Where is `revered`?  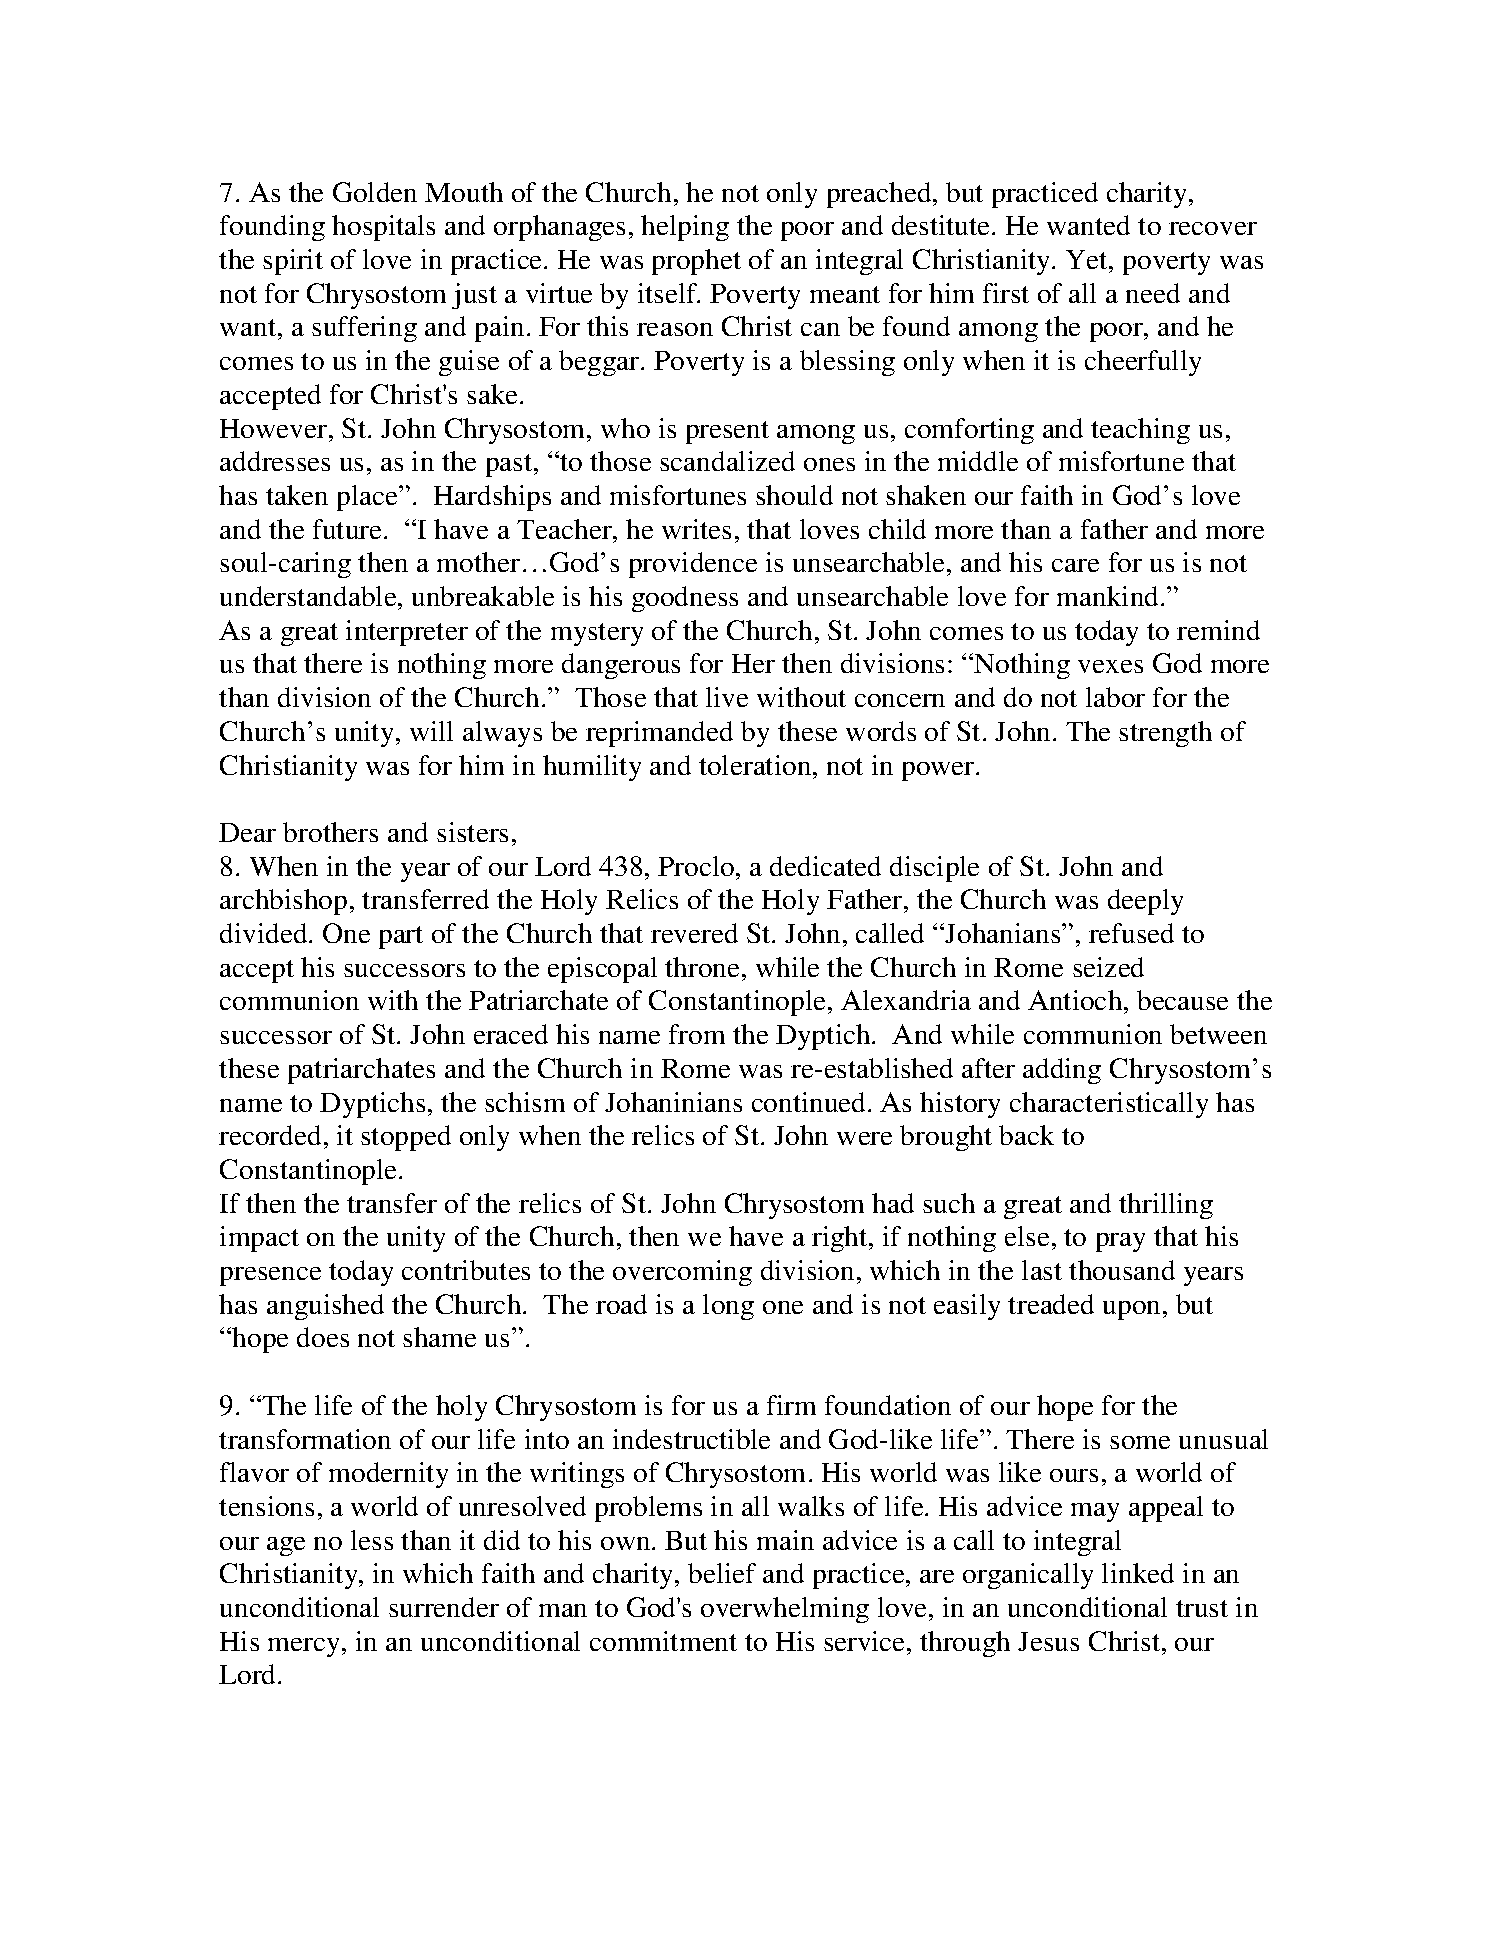
revered is located at coordinates (694, 933).
